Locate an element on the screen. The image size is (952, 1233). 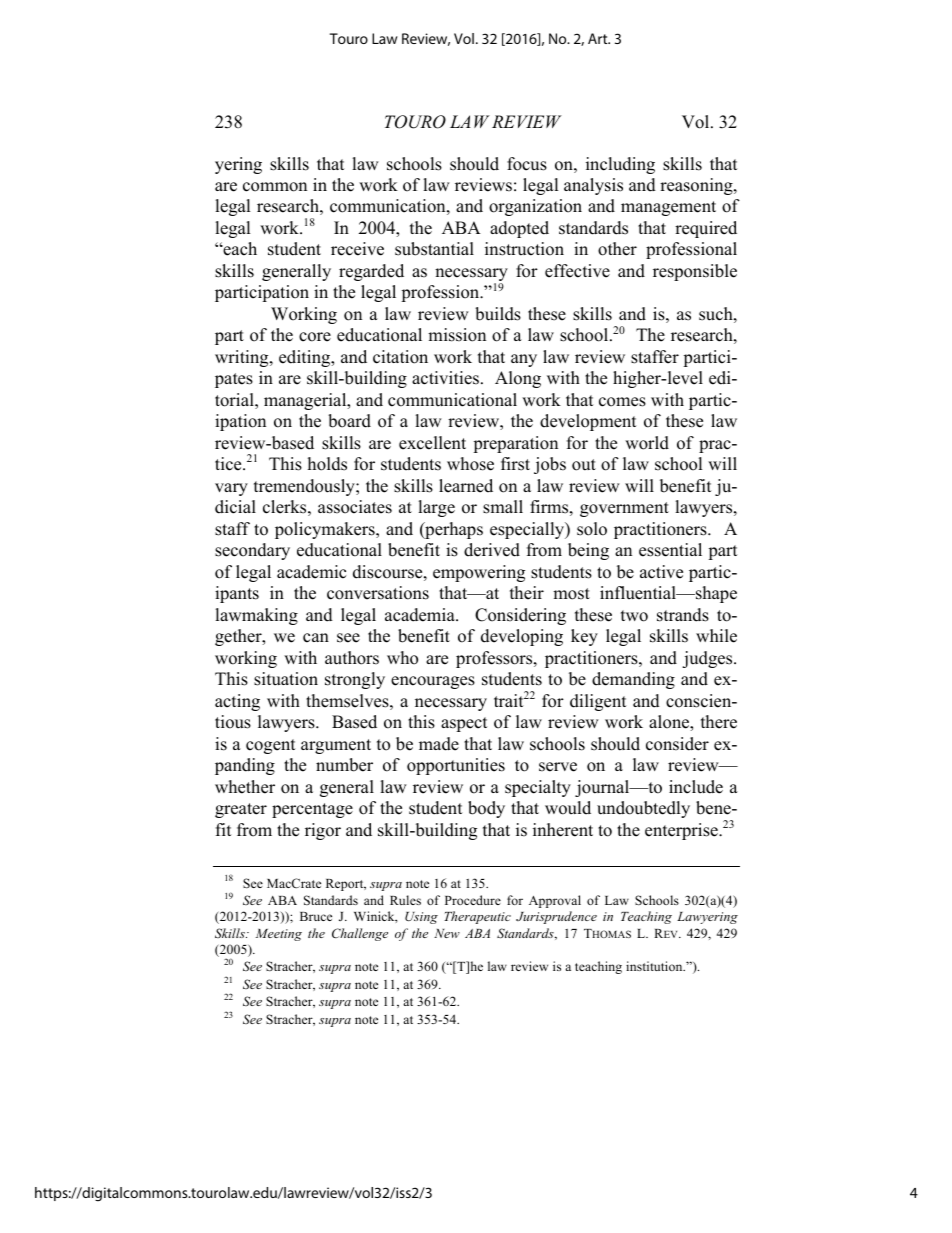
aspect is located at coordinates (464, 724).
